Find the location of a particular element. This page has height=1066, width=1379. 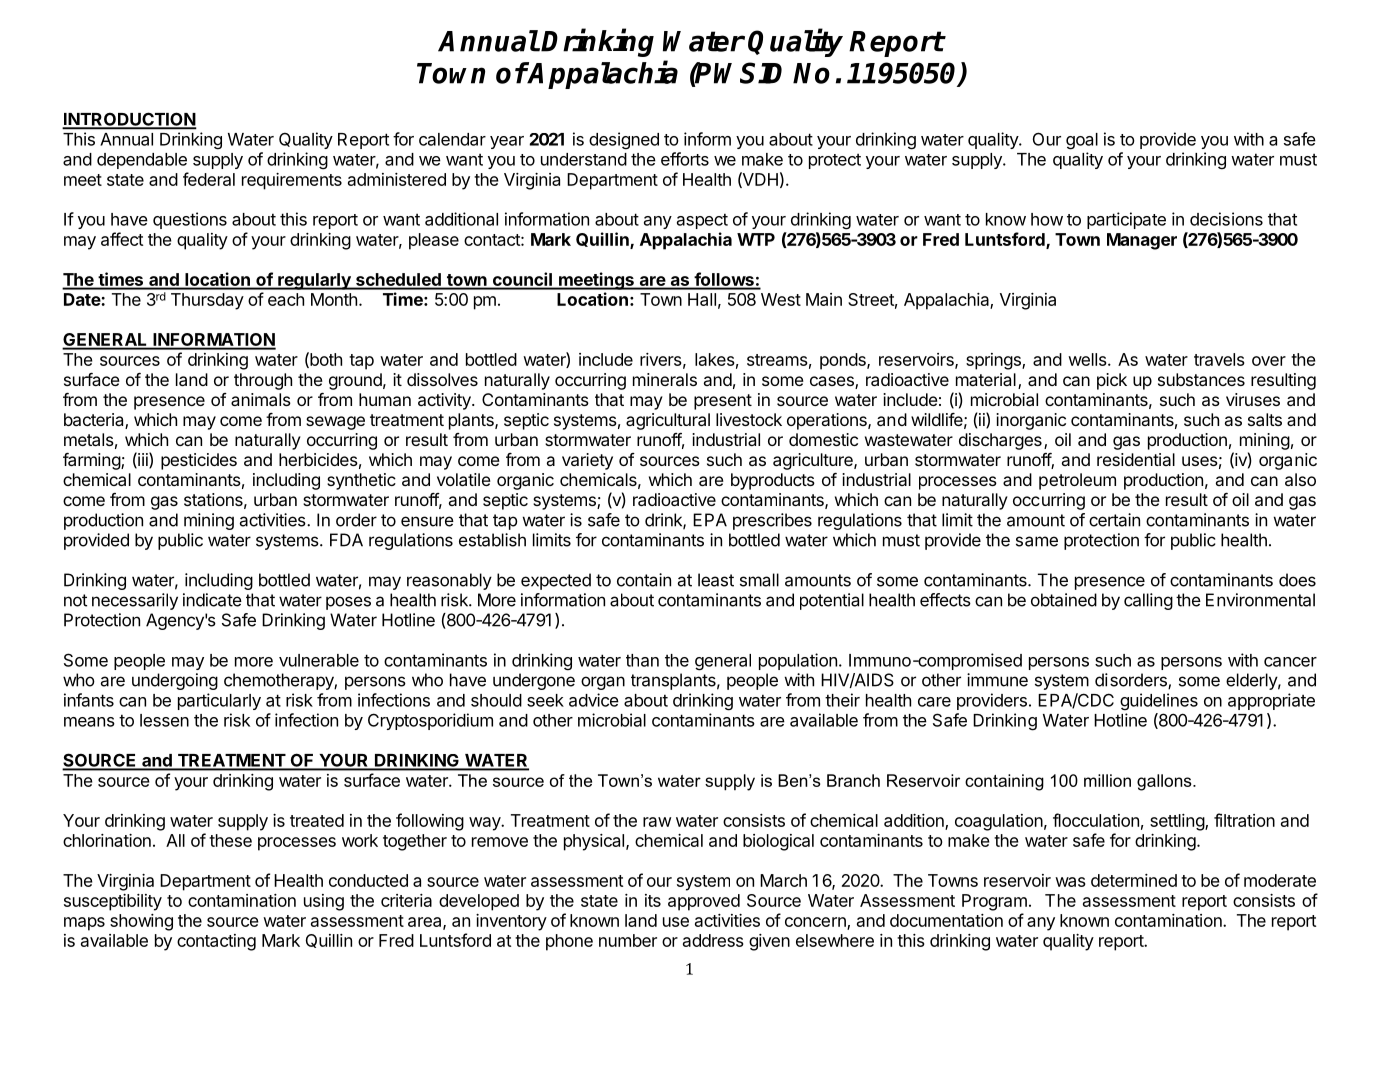

wells is located at coordinates (1088, 359).
